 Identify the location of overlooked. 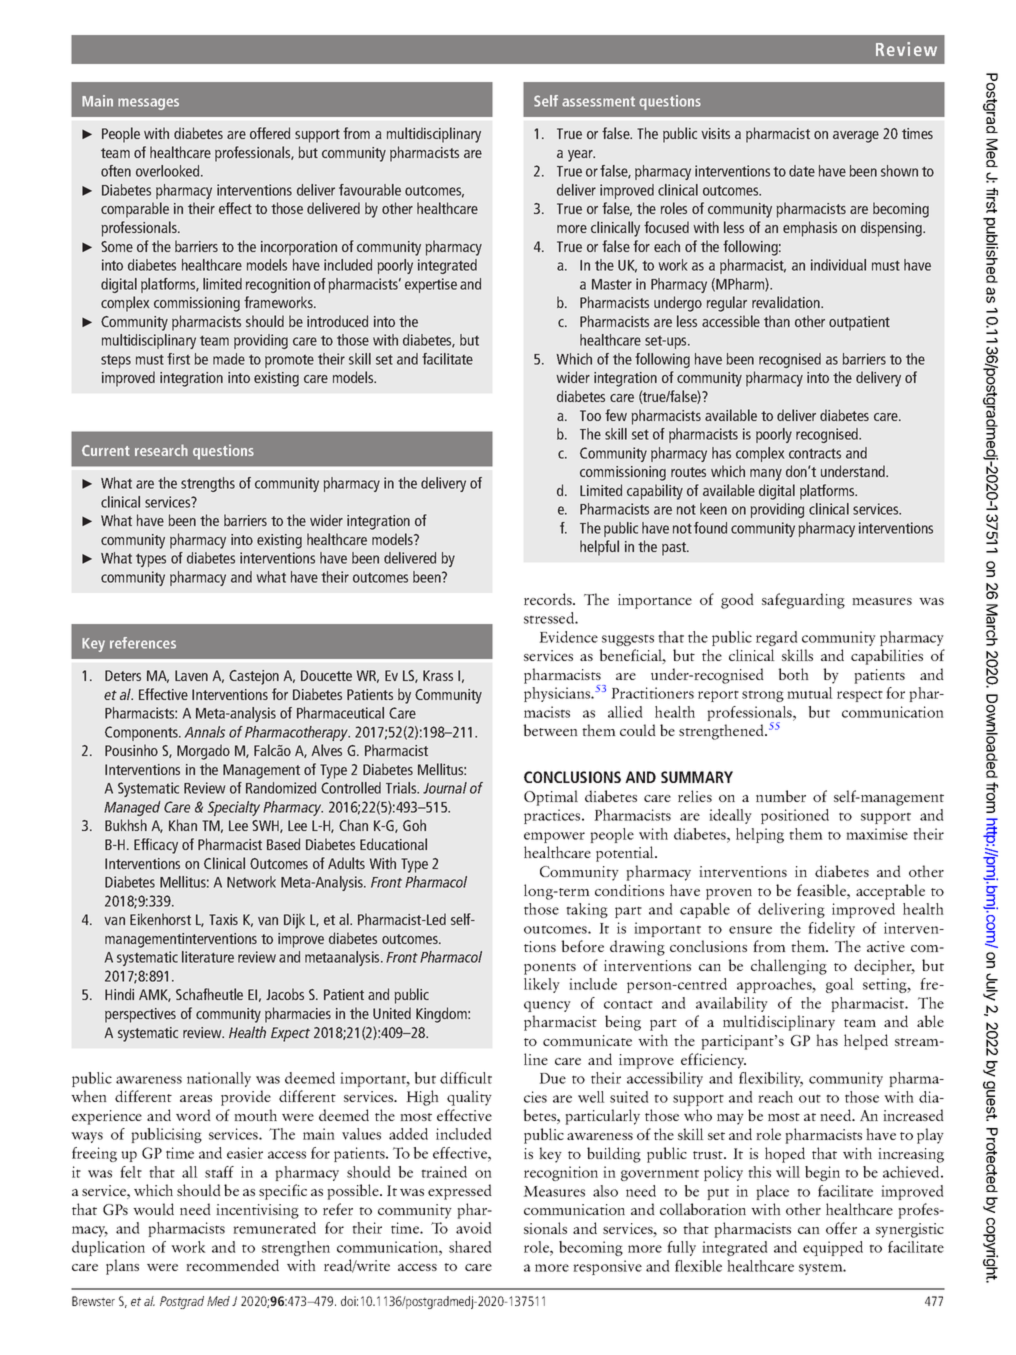
(169, 171).
